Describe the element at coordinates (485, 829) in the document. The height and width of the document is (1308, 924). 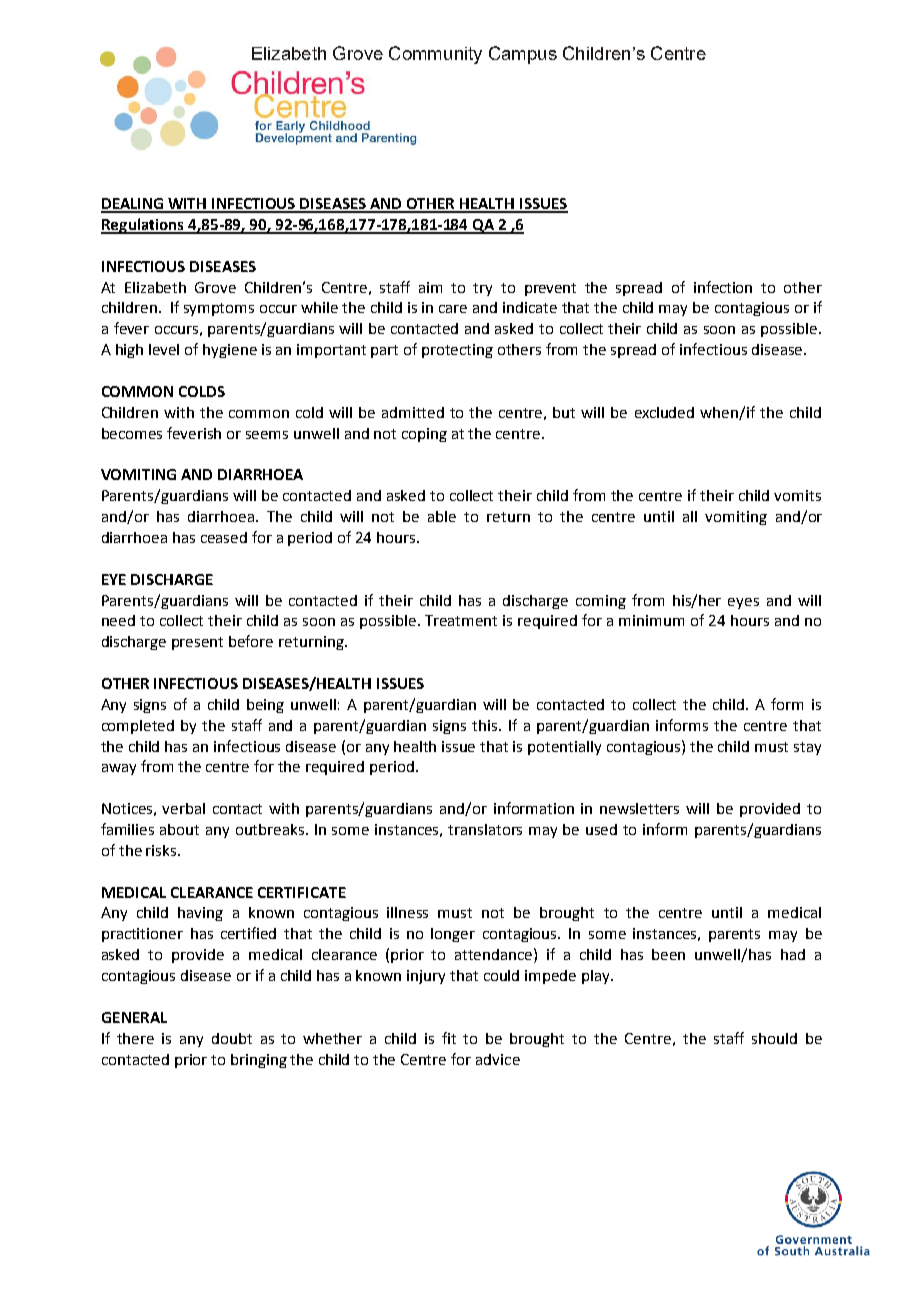
I see `translators` at that location.
